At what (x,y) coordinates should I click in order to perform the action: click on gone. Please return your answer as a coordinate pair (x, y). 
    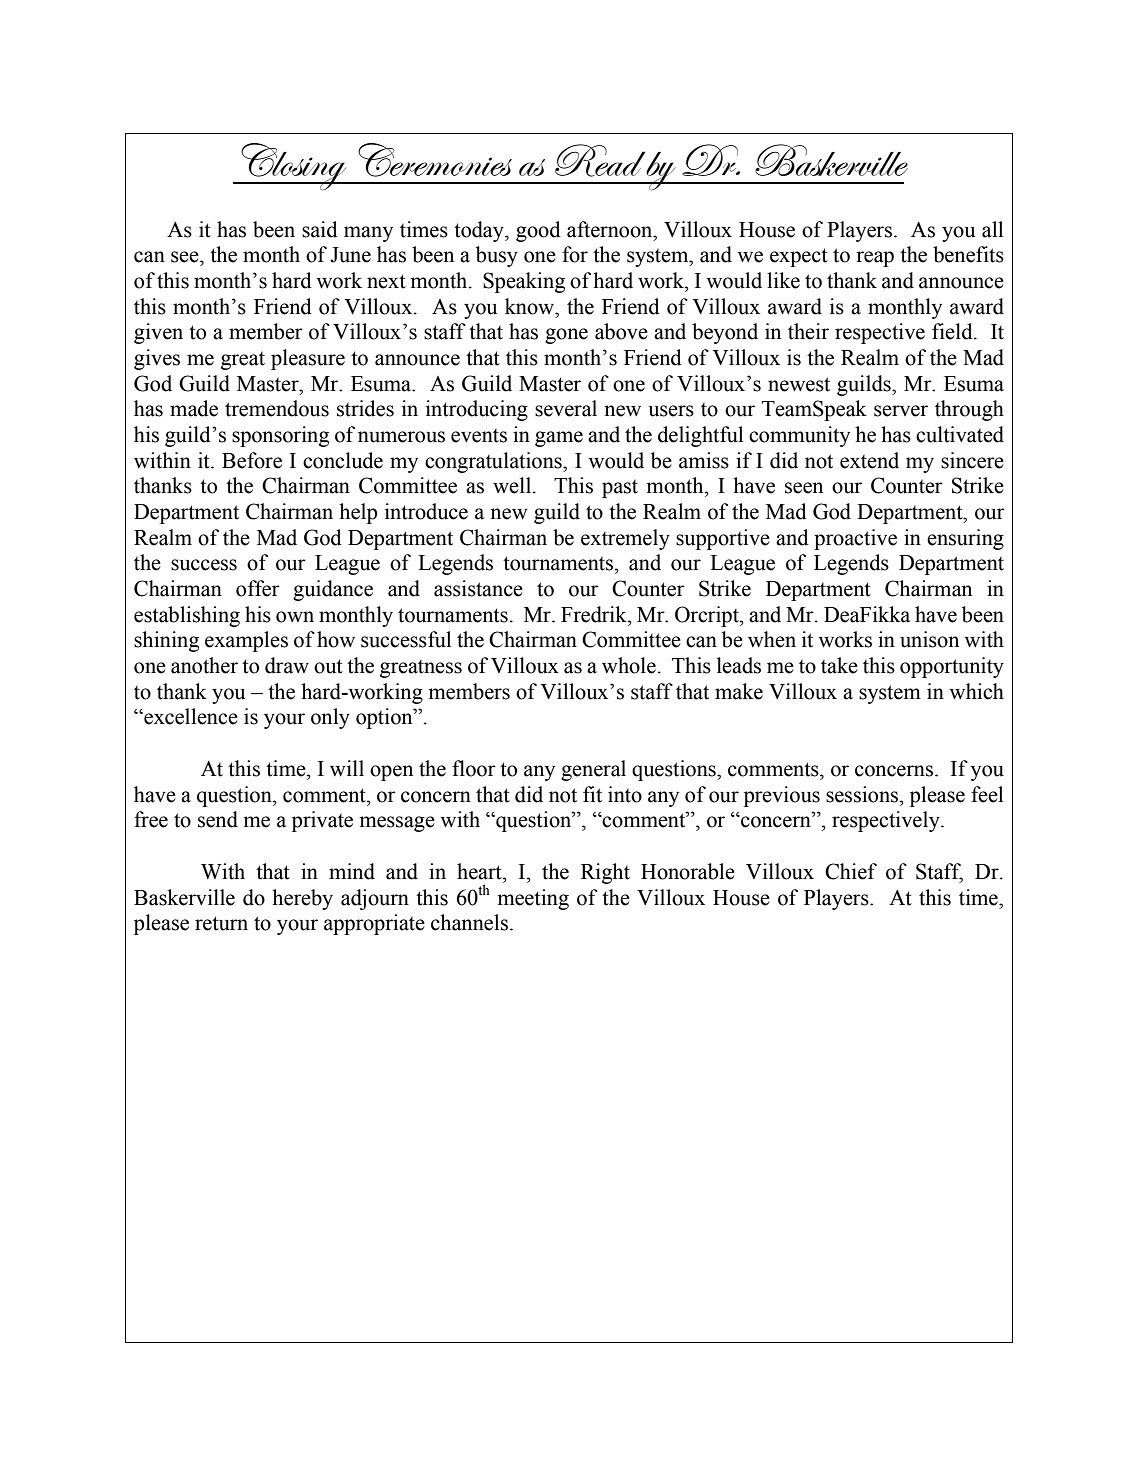
    Looking at the image, I should click on (566, 336).
